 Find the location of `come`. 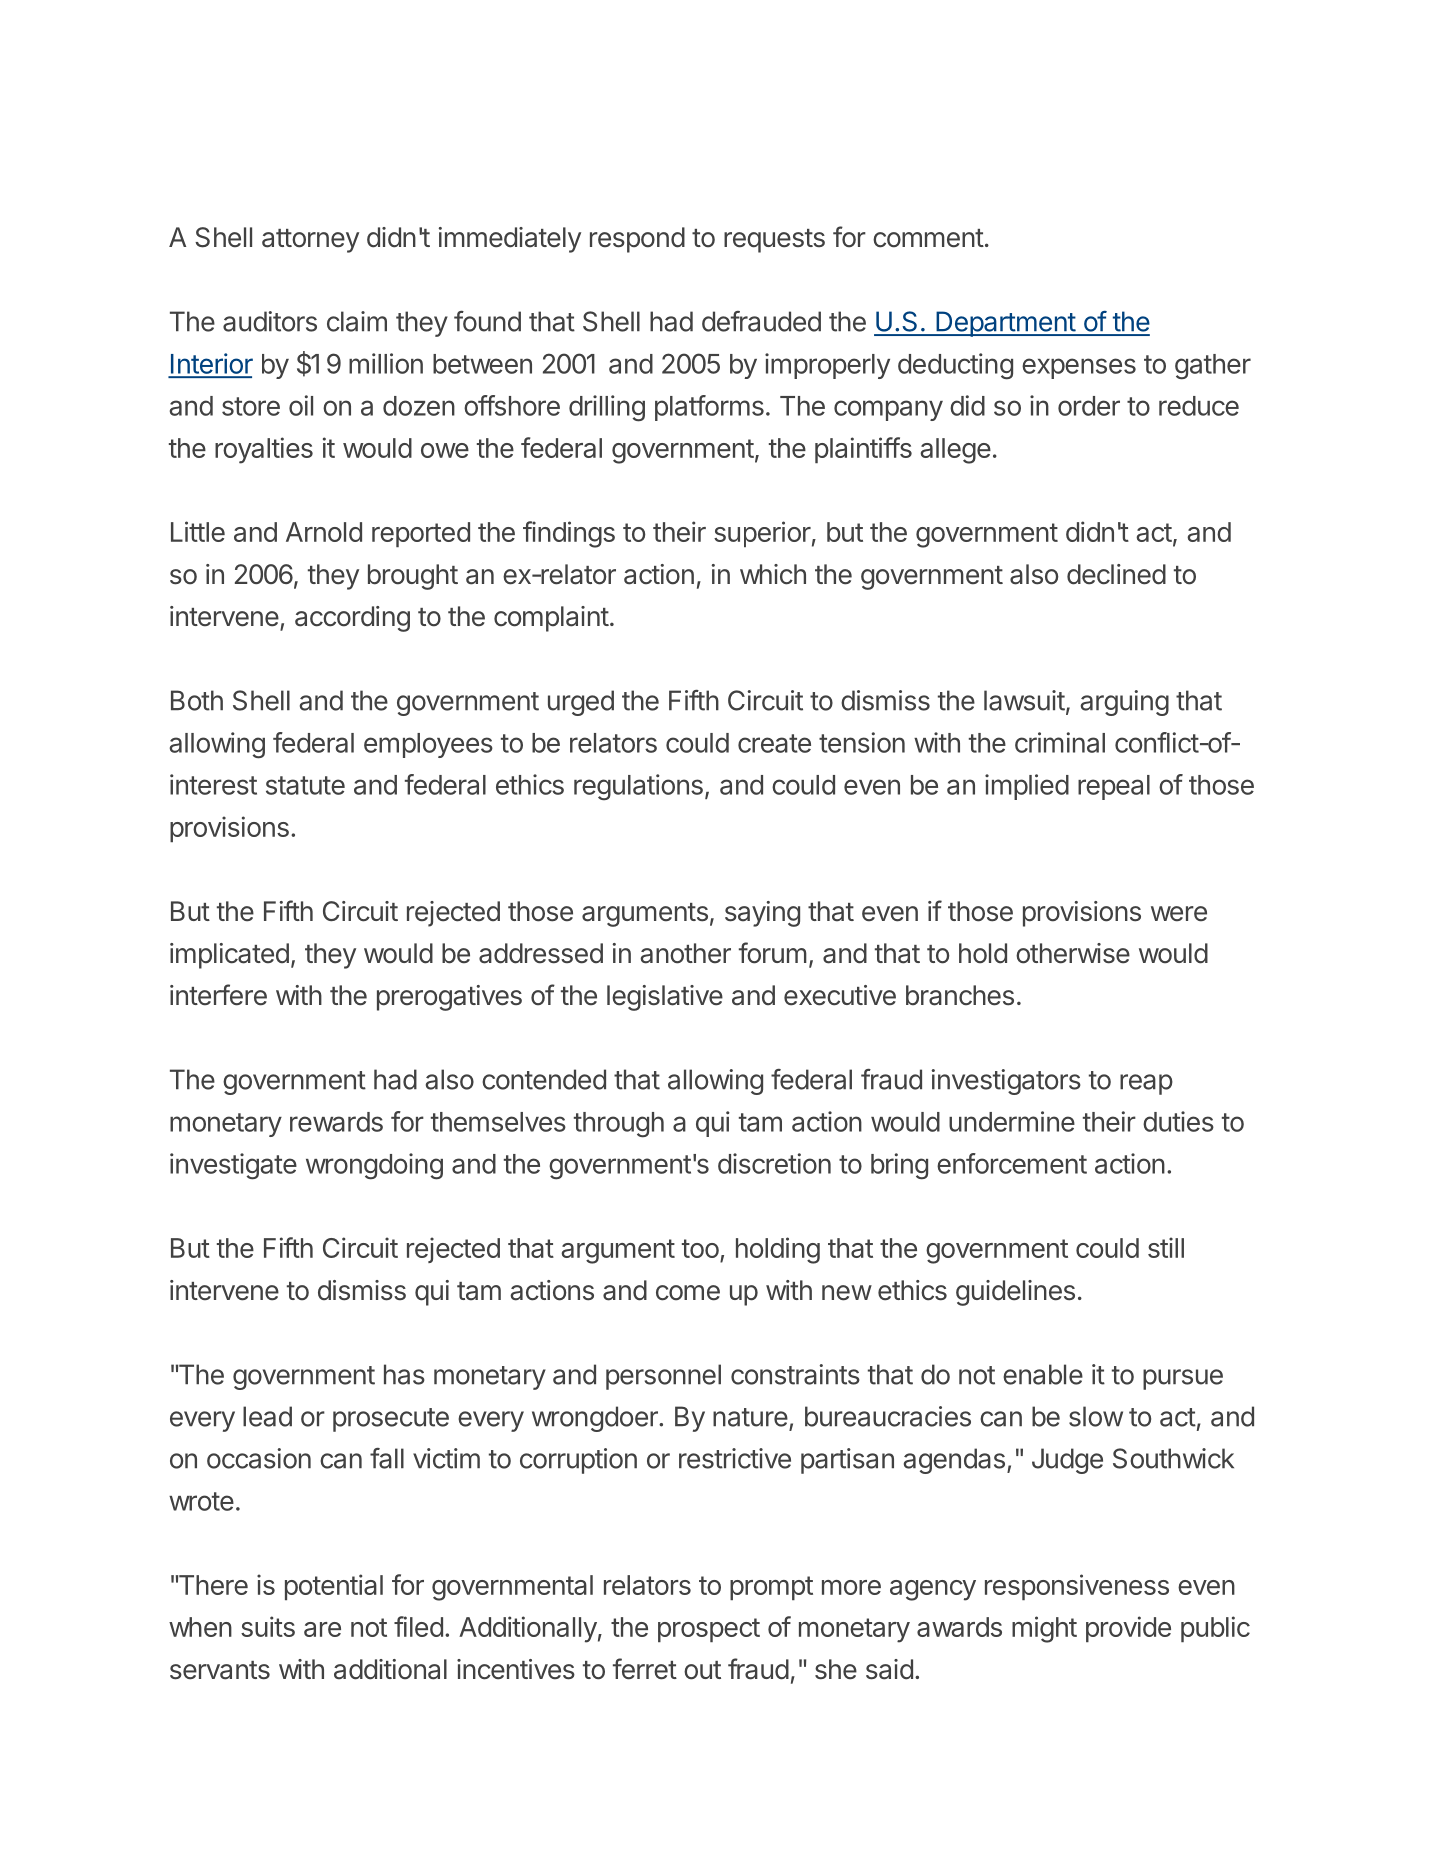

come is located at coordinates (688, 1293).
